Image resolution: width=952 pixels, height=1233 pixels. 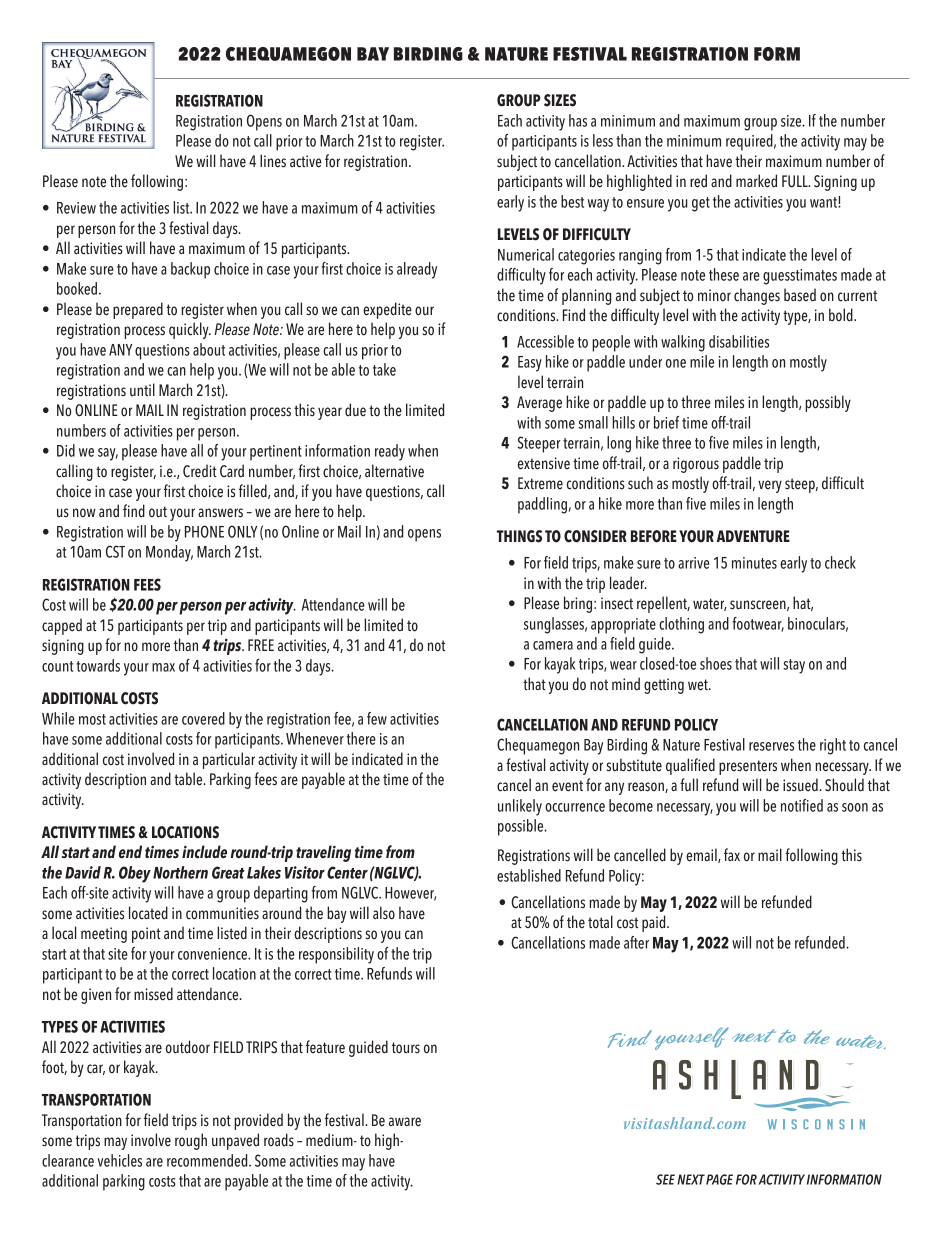 What do you see at coordinates (200, 471) in the image?
I see `Credit` at bounding box center [200, 471].
